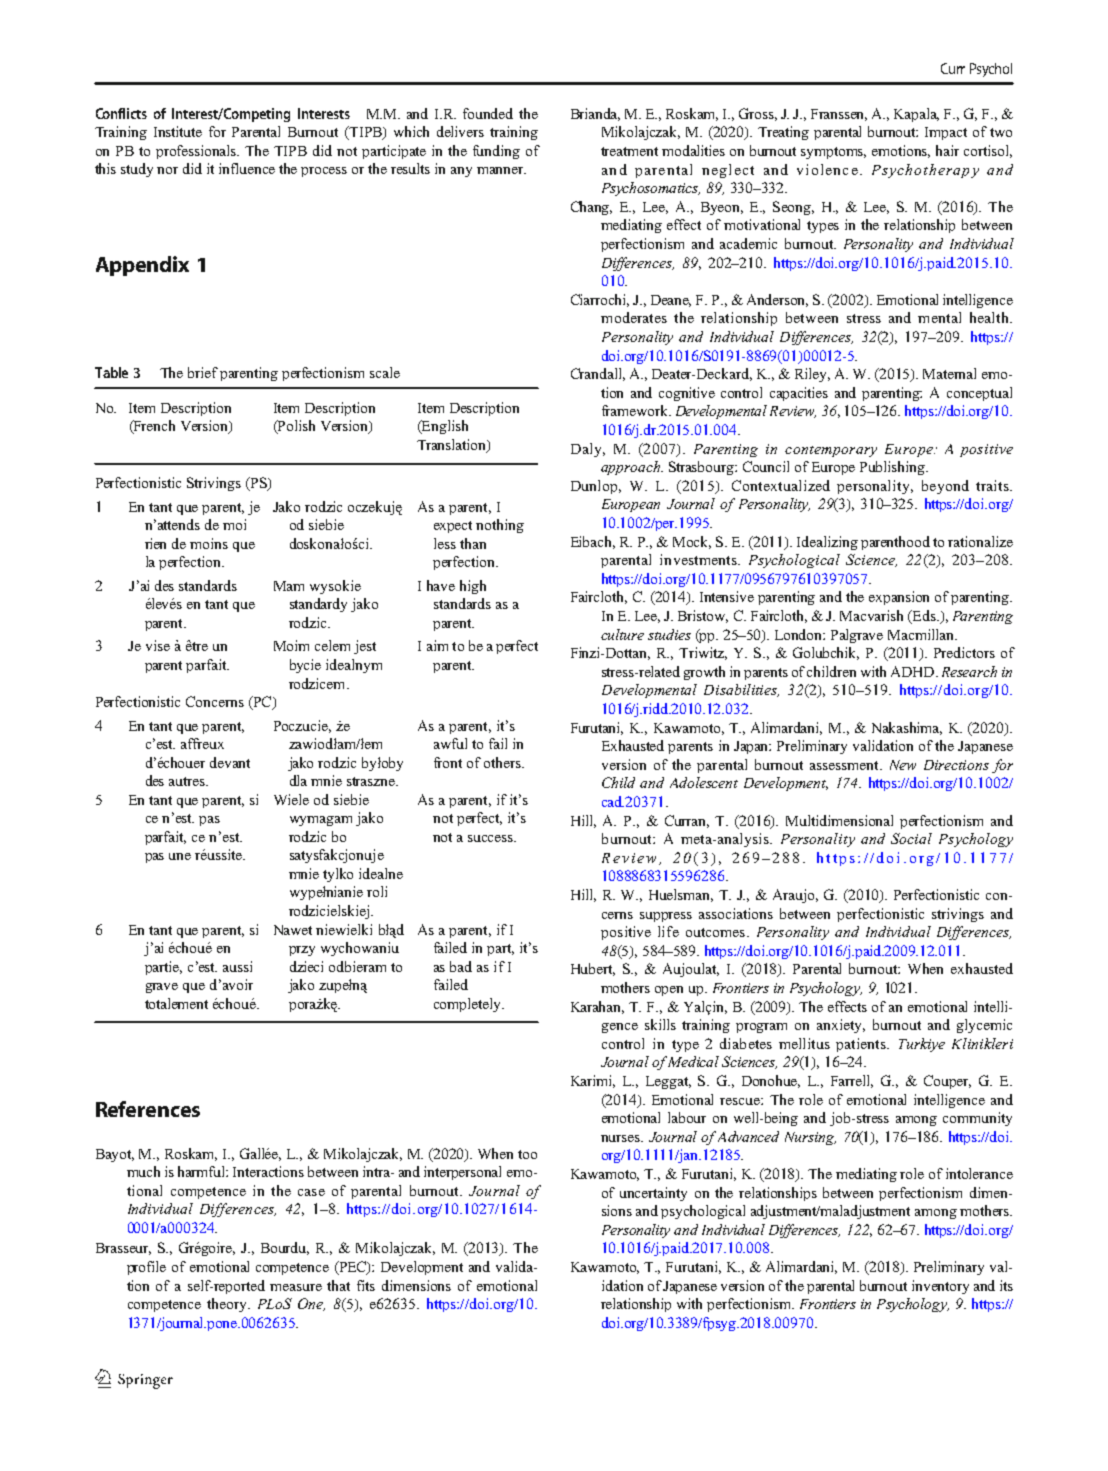 This screenshot has width=1108, height=1471. I want to click on Publishing, so click(894, 468).
